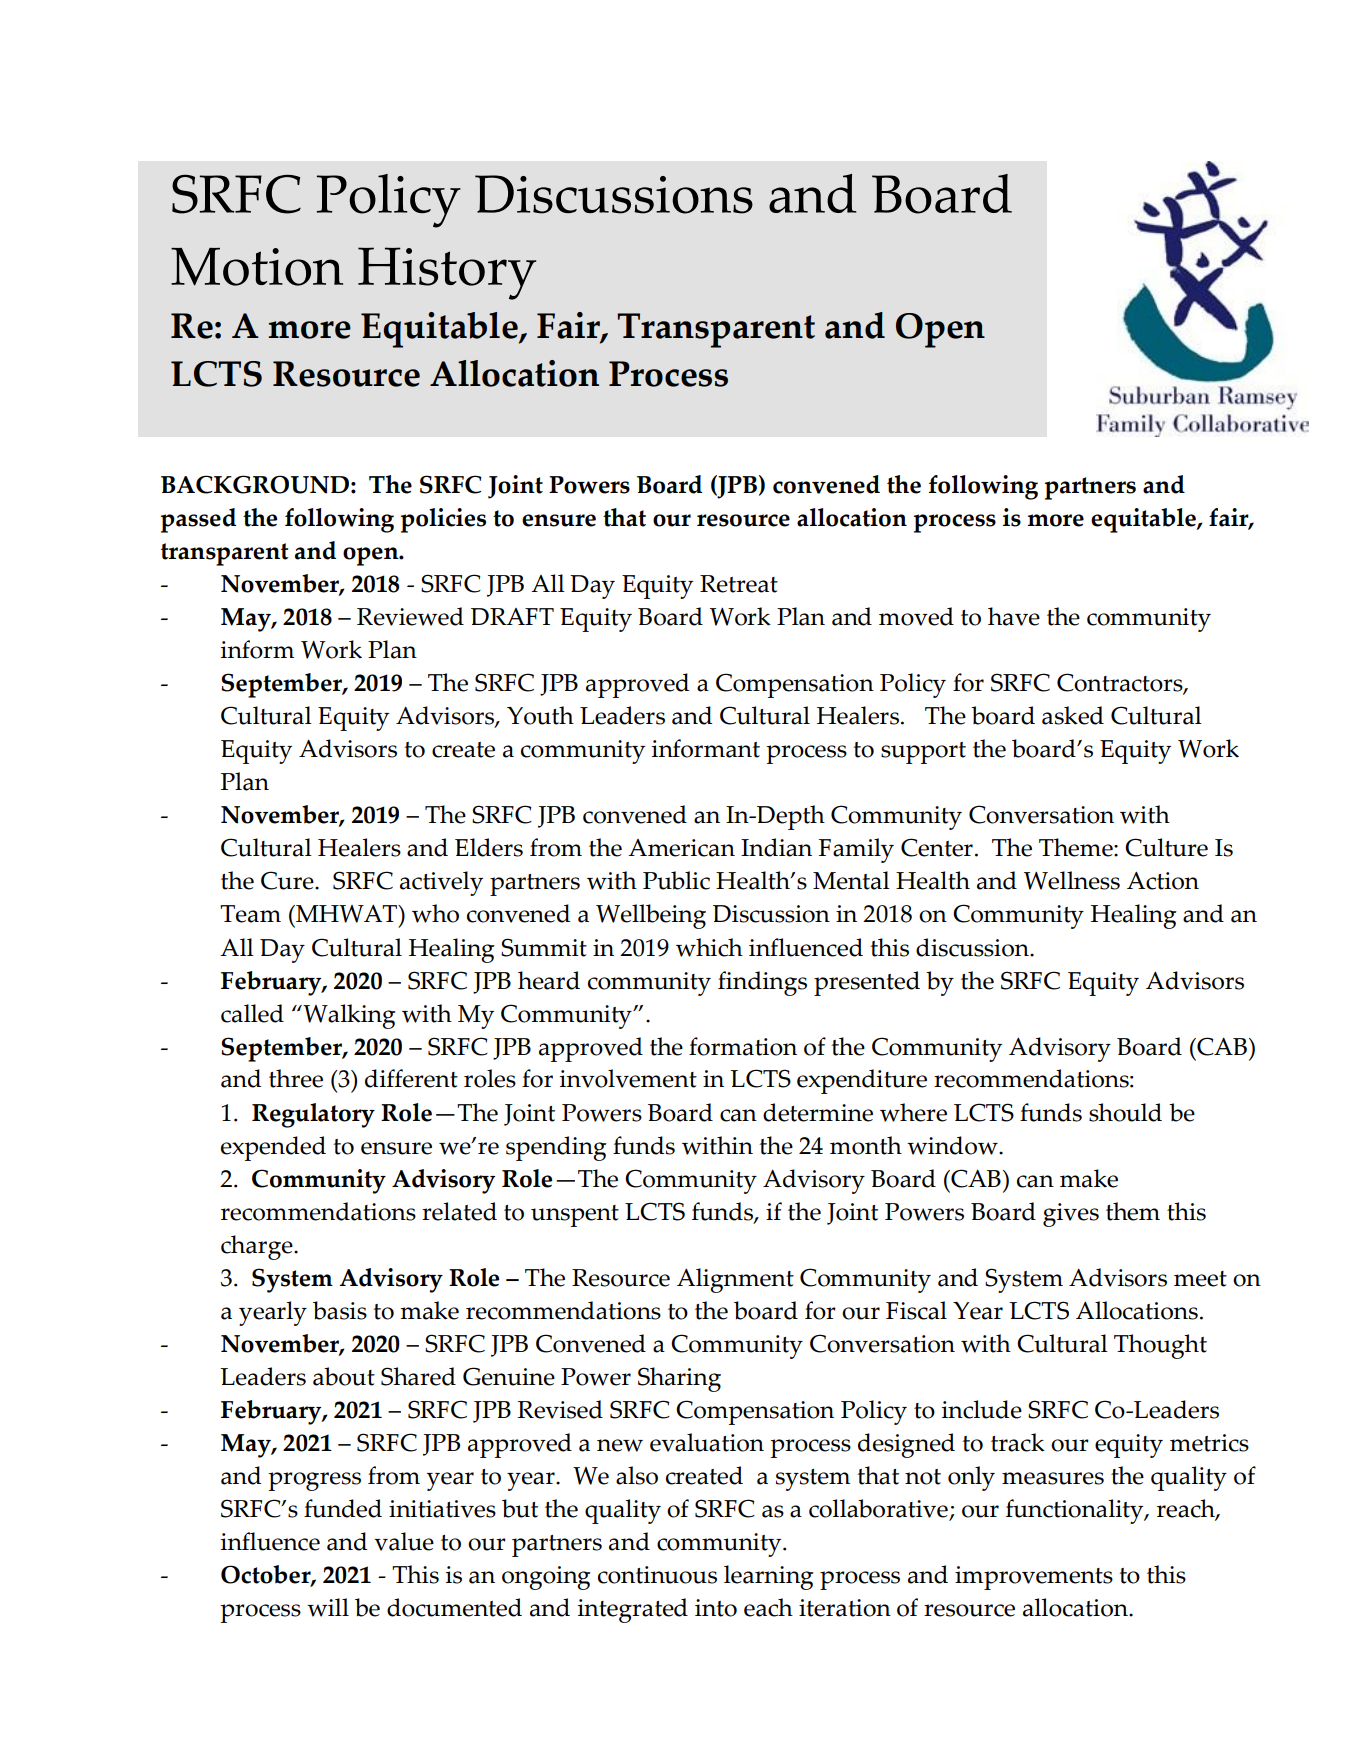 Image resolution: width=1363 pixels, height=1763 pixels. What do you see at coordinates (328, 1607) in the image?
I see `will` at bounding box center [328, 1607].
